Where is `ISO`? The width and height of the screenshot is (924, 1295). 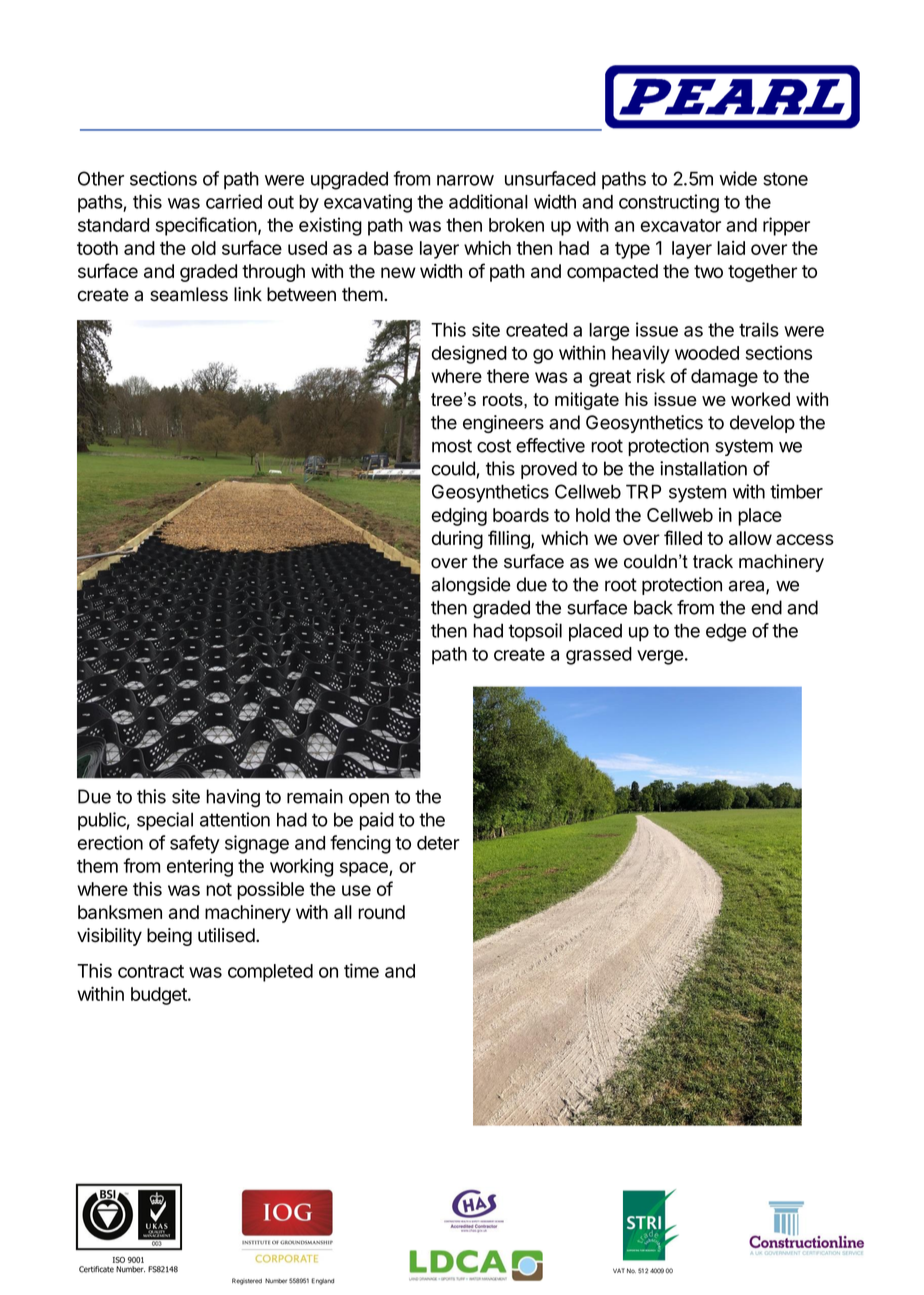 ISO is located at coordinates (119, 1260).
